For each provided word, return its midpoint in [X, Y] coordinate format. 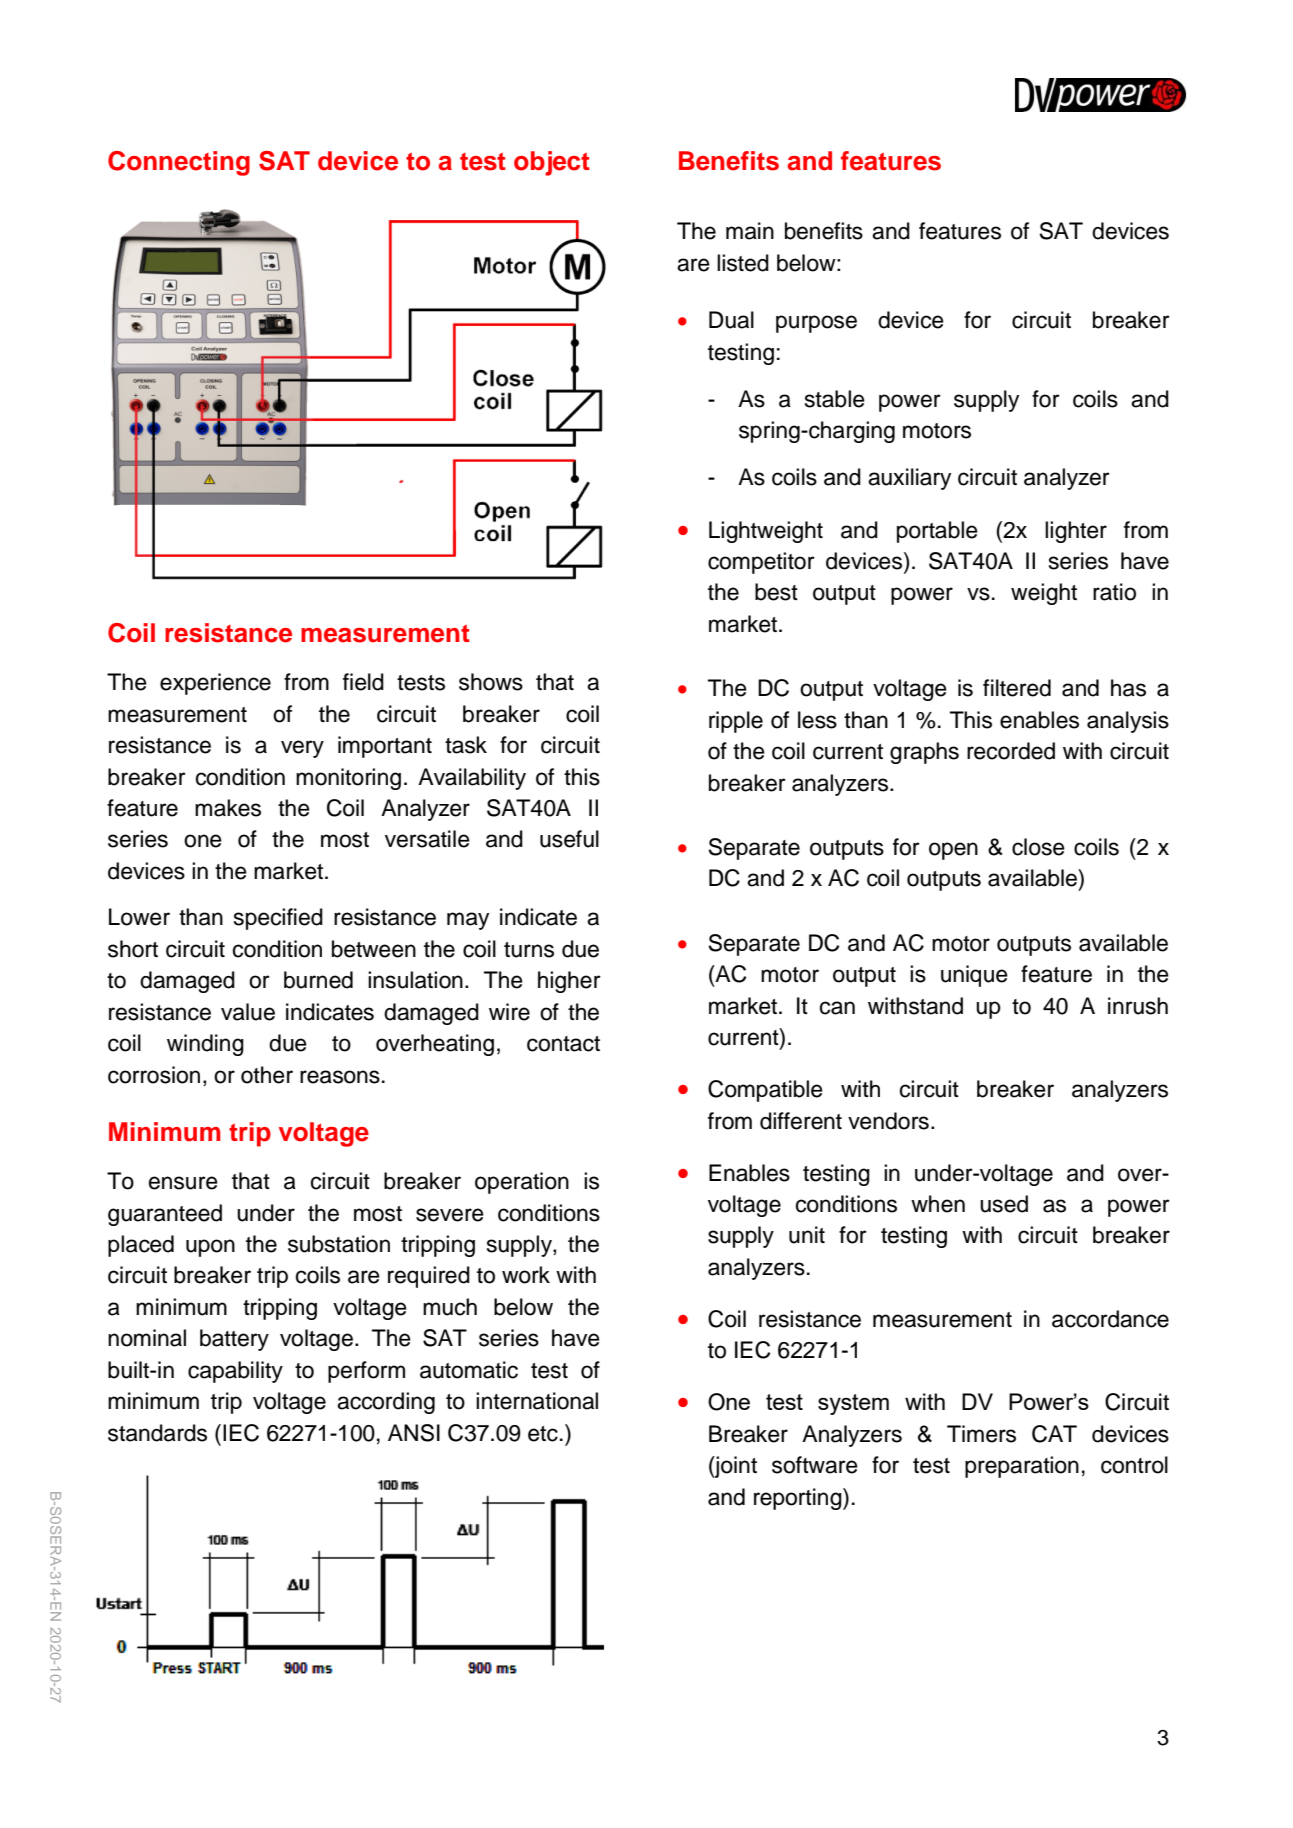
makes [228, 808]
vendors [888, 1121]
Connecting [179, 163]
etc [543, 1434]
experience [215, 684]
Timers [981, 1434]
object [552, 163]
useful [569, 839]
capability [235, 1372]
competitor [761, 563]
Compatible [765, 1091]
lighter [1076, 532]
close [1038, 847]
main [750, 231]
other [267, 1075]
